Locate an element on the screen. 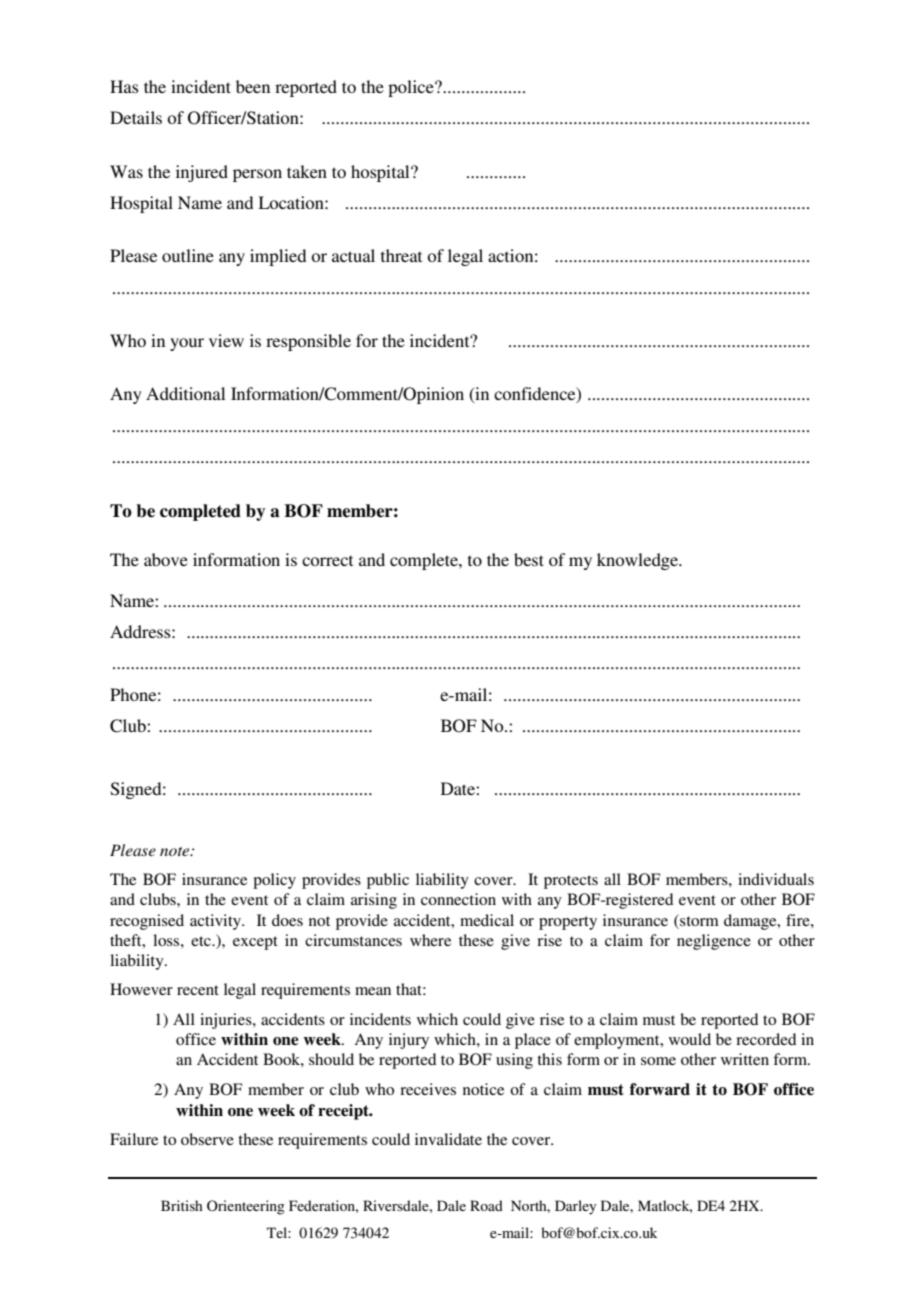 The image size is (924, 1308). observe is located at coordinates (207, 1139).
